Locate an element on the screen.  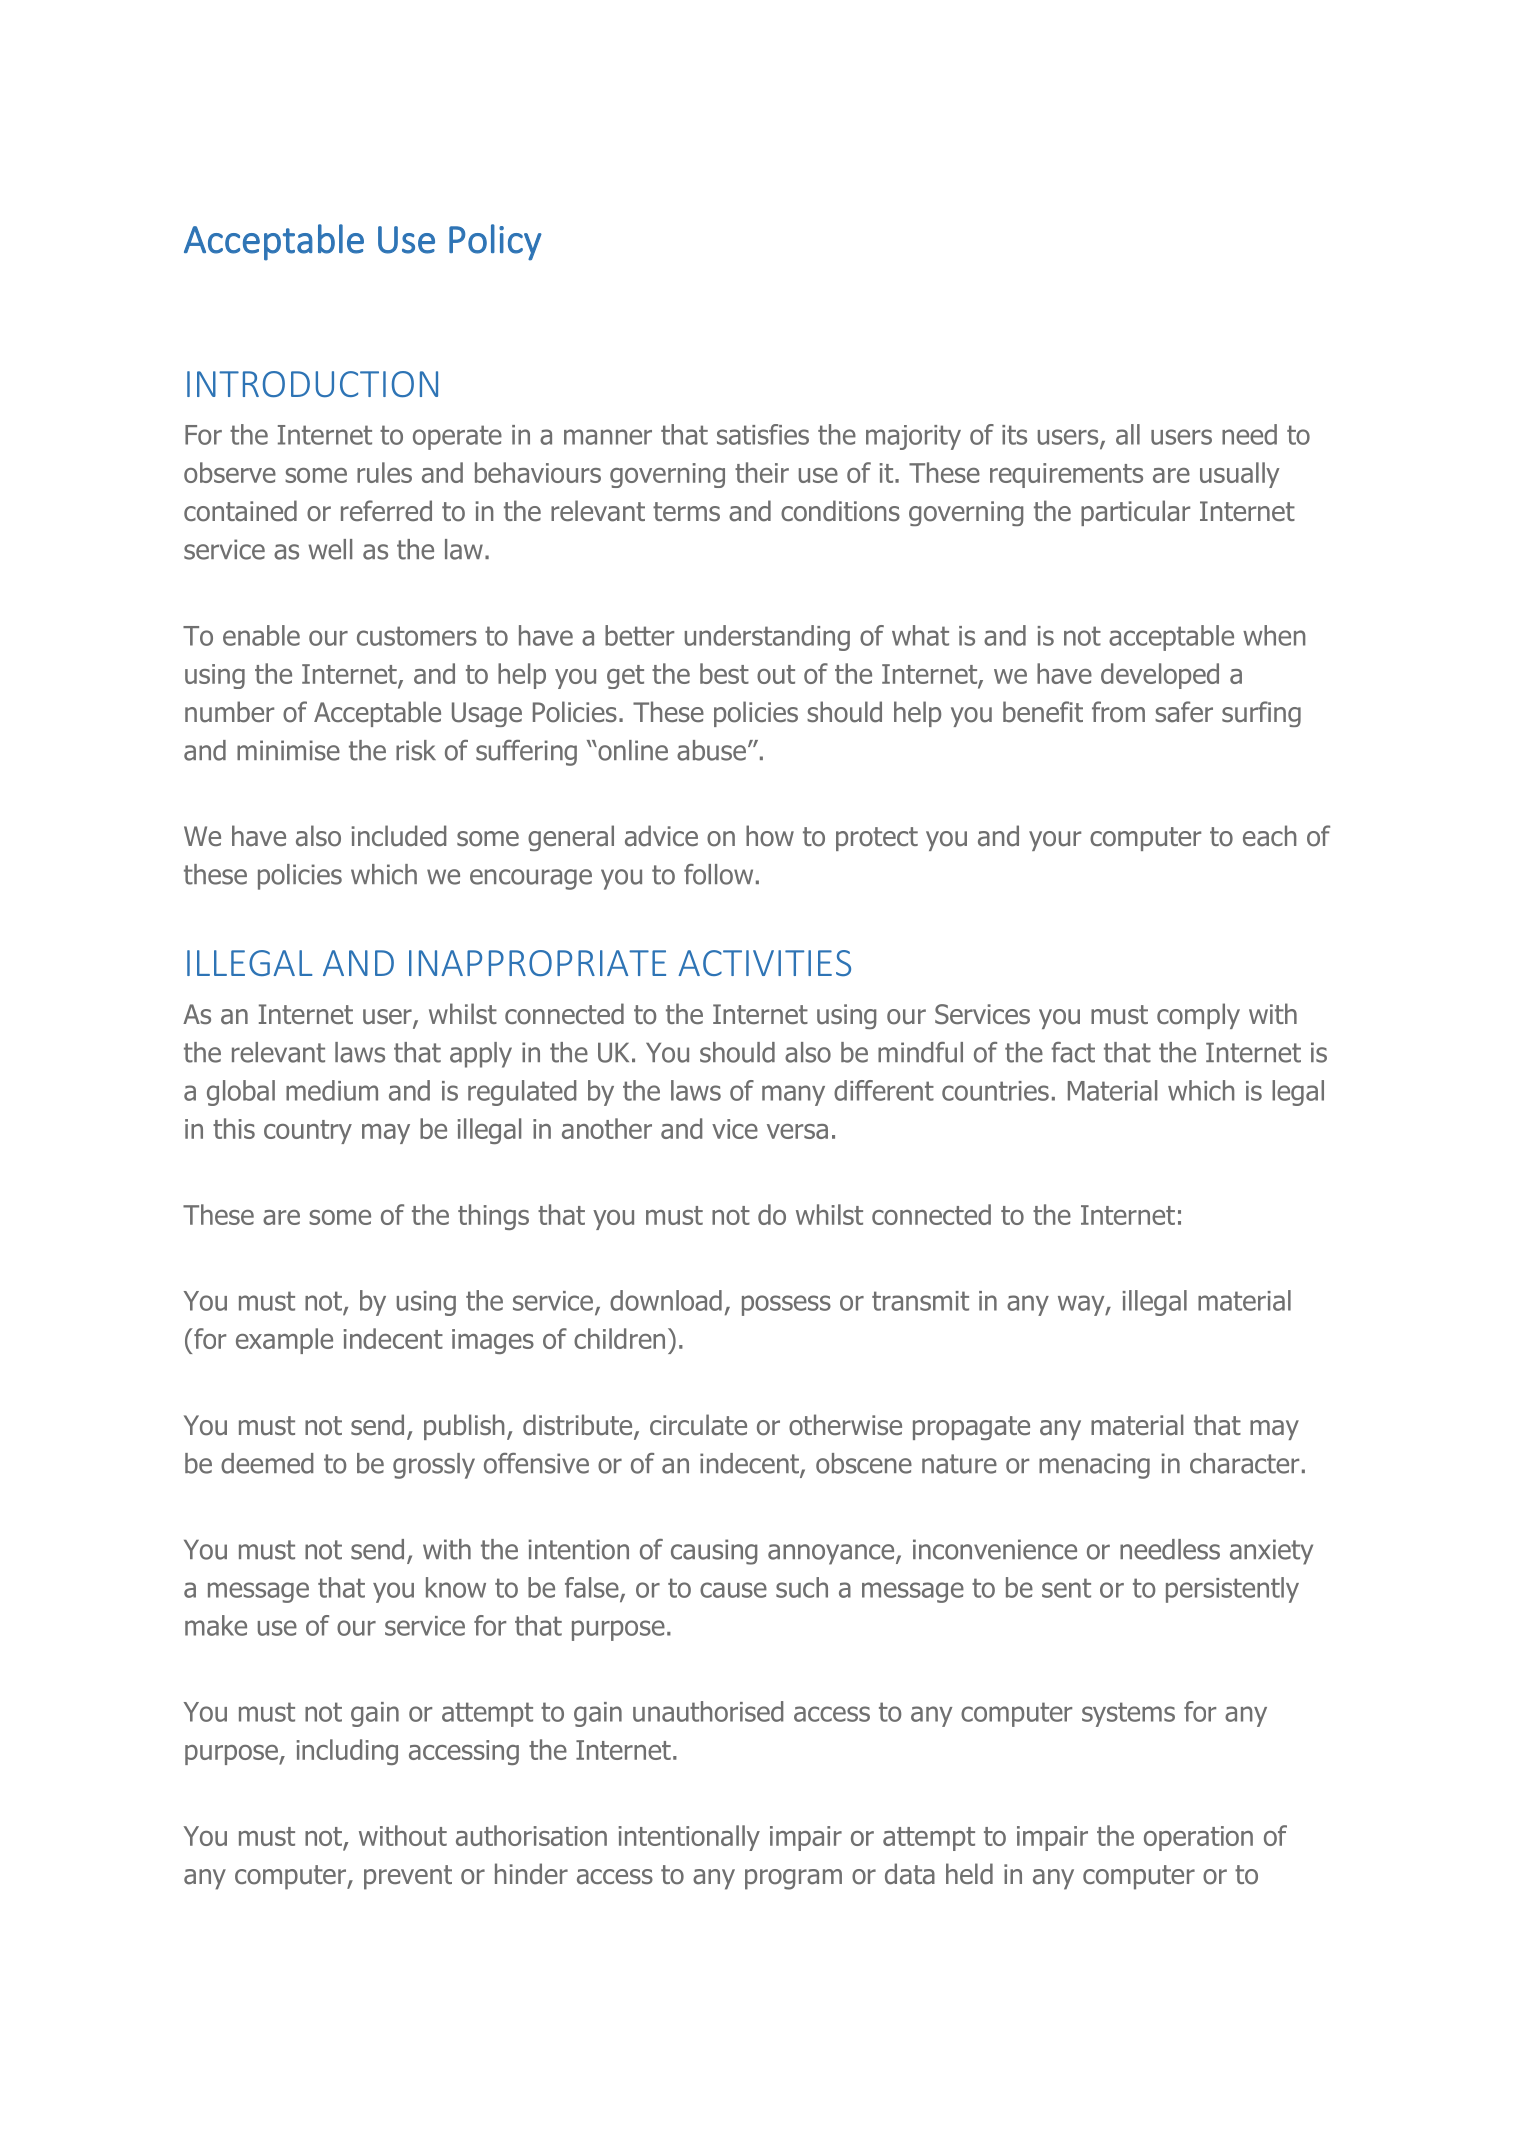
developed is located at coordinates (1160, 676).
